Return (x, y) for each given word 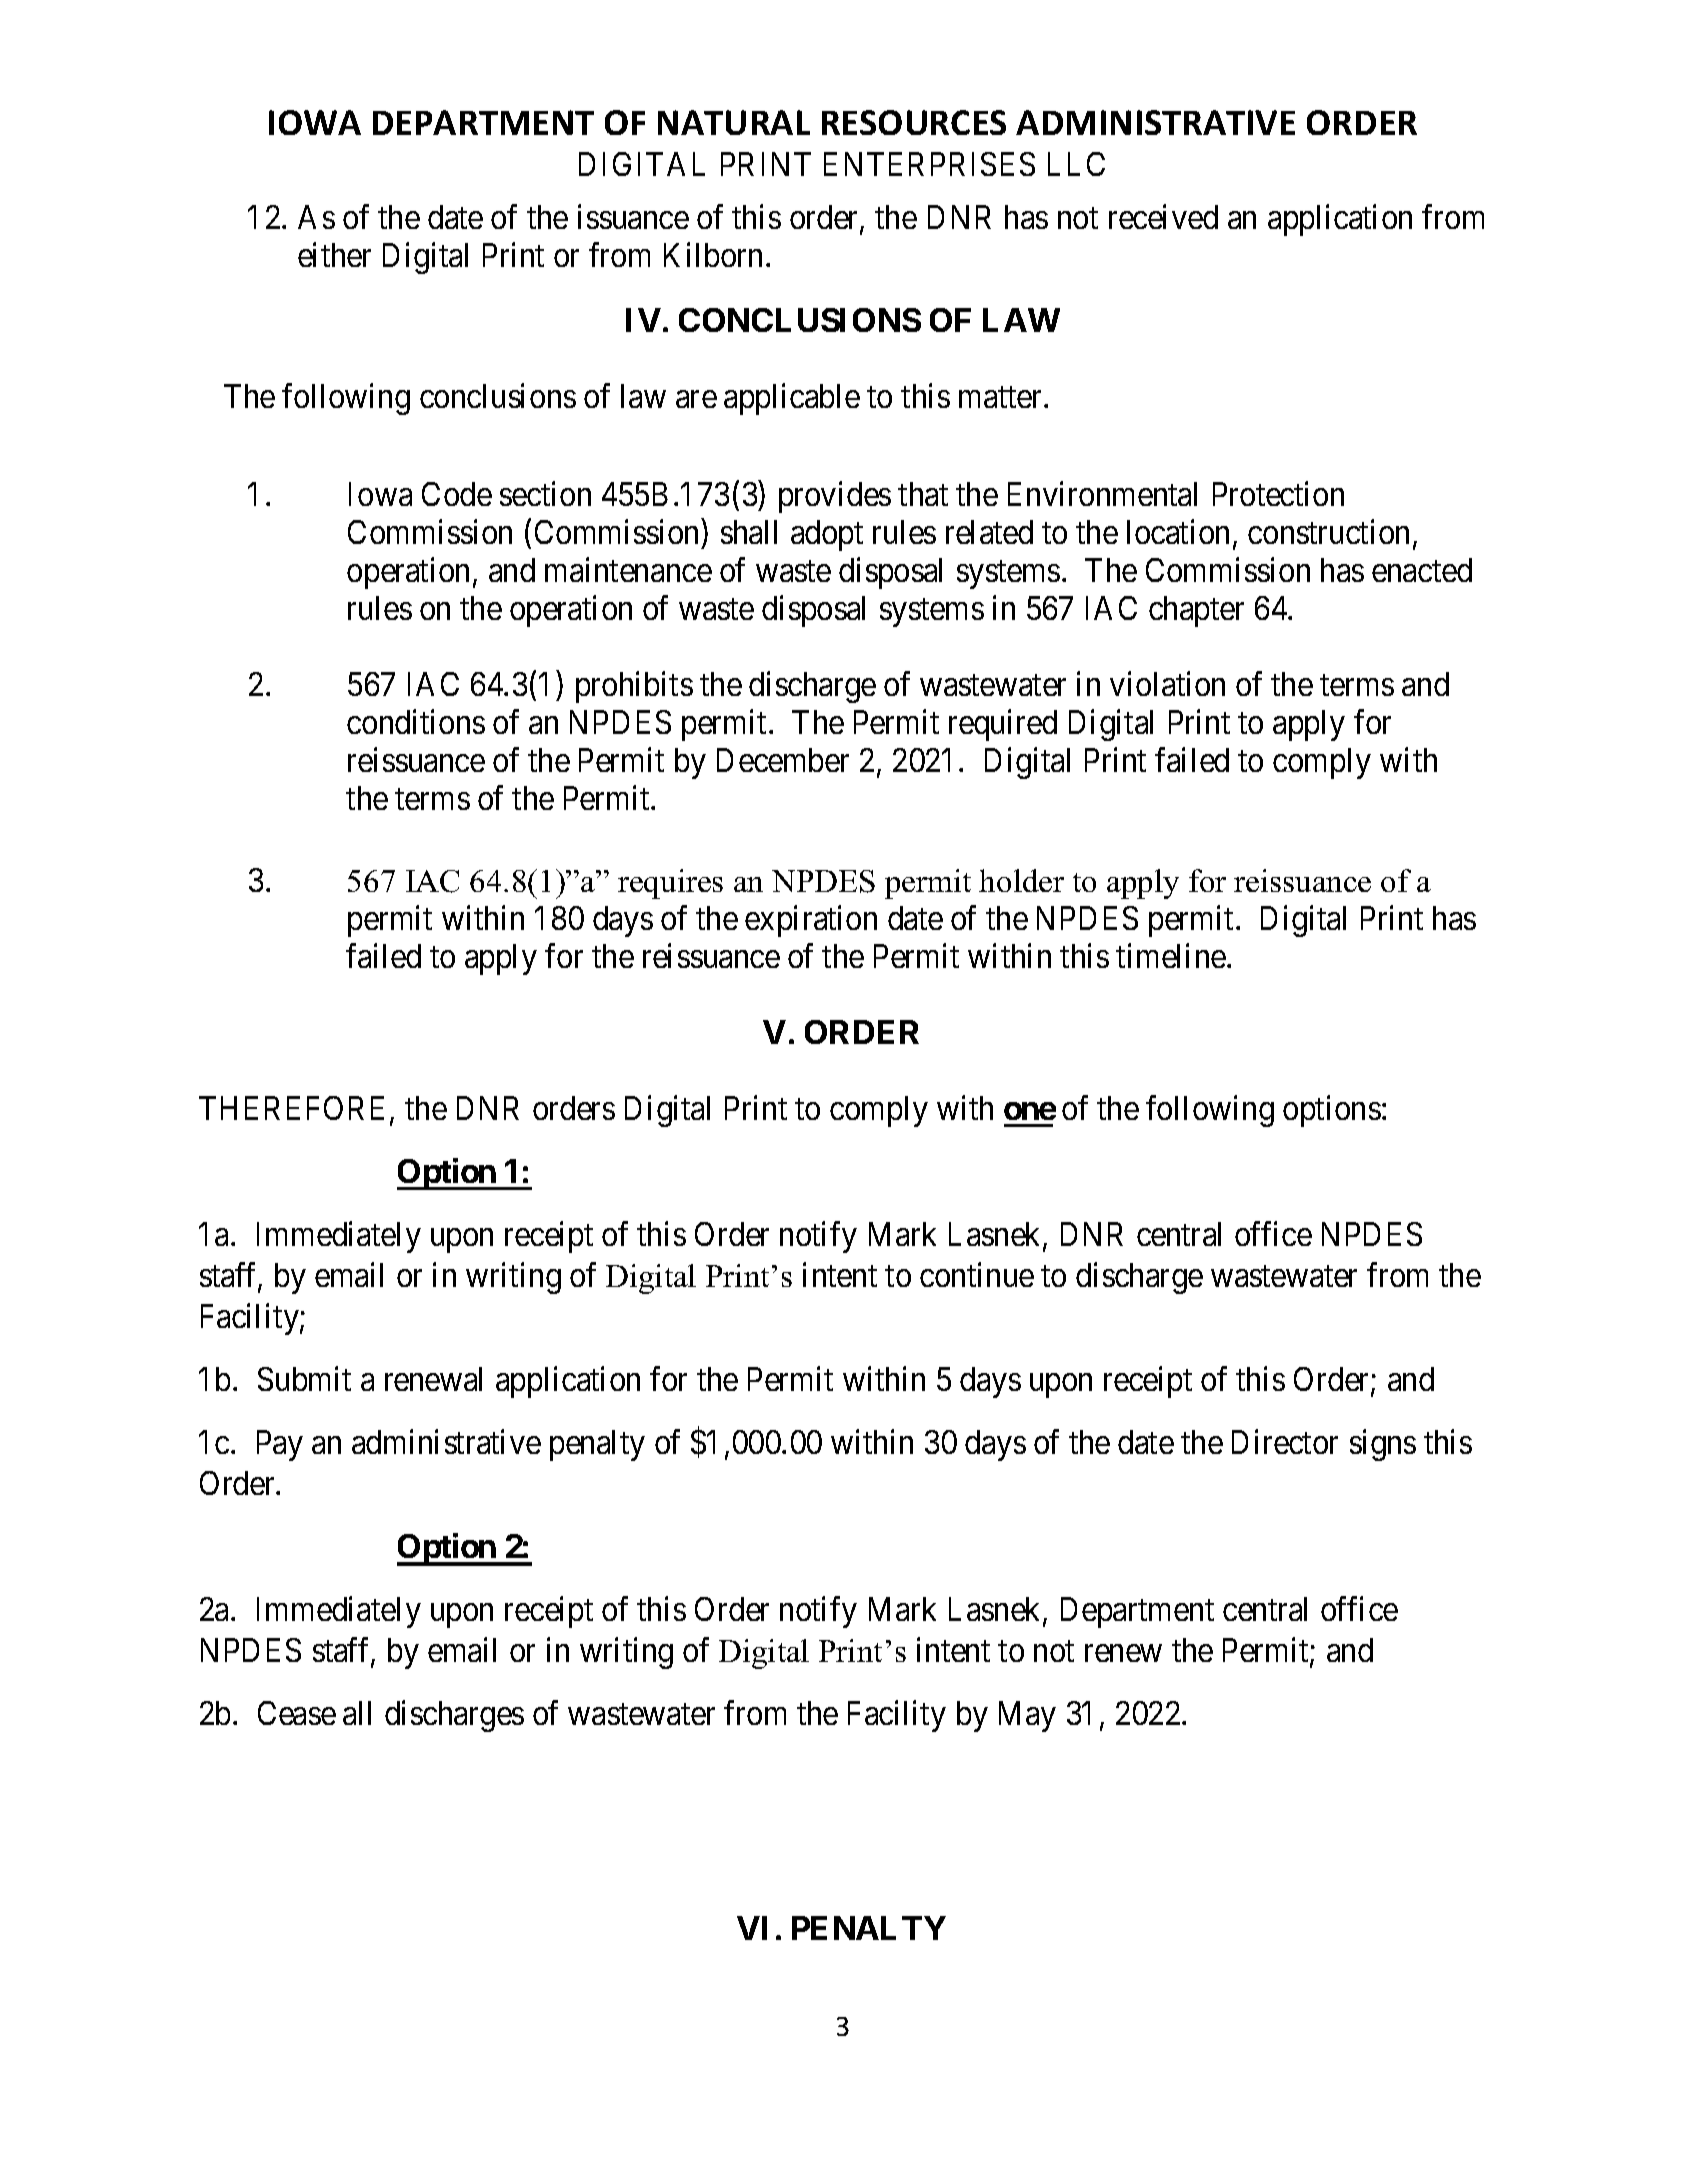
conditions (416, 722)
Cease (297, 1713)
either (334, 254)
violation (1167, 684)
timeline (1171, 955)
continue (977, 1275)
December (783, 760)
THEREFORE (295, 1109)
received (1163, 216)
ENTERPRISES (929, 164)
